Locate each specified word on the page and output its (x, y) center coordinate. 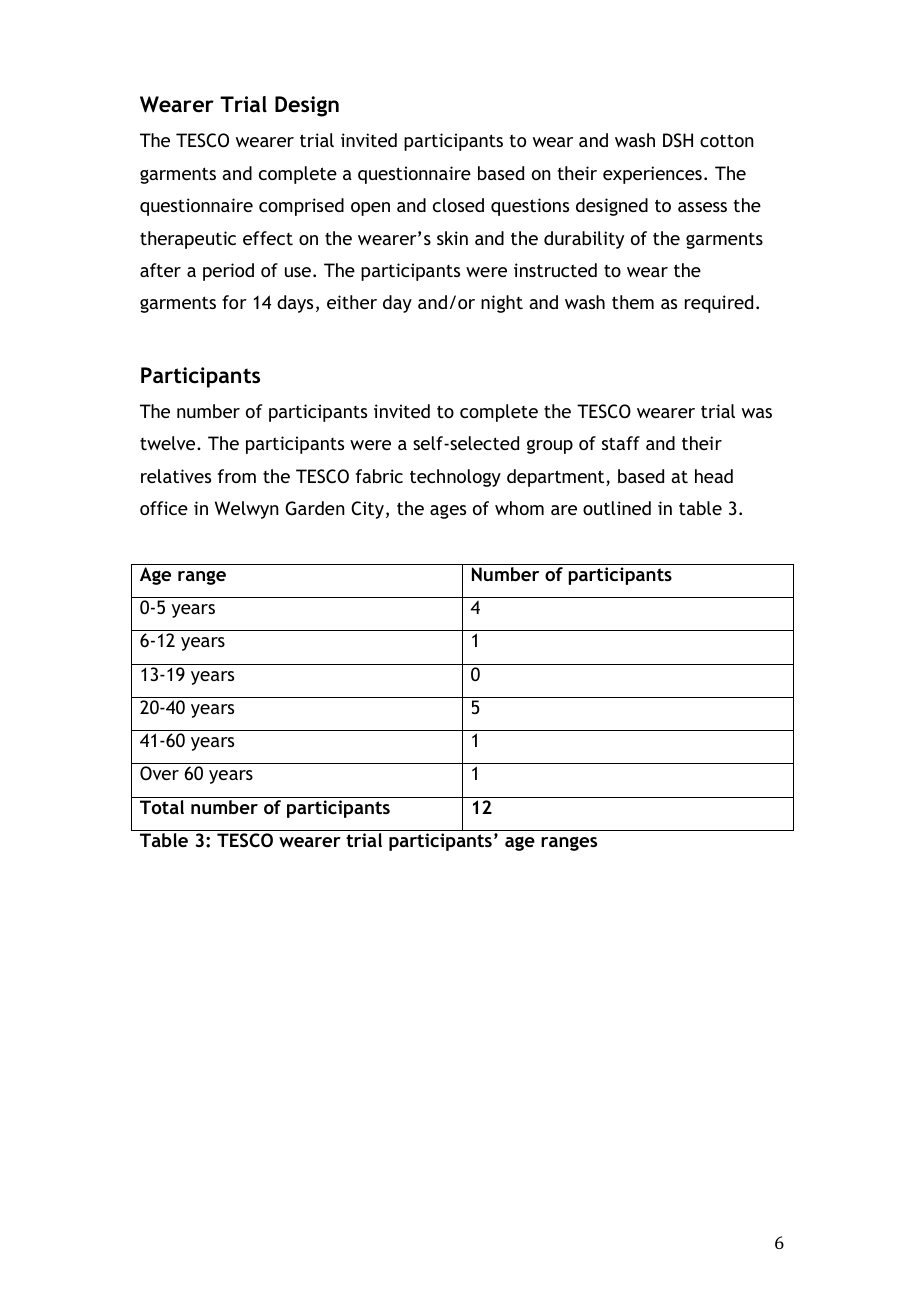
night (502, 304)
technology (455, 478)
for (234, 302)
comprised (301, 207)
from (237, 476)
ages (448, 512)
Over (159, 773)
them (633, 302)
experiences (652, 175)
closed (458, 205)
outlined (617, 508)
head (714, 476)
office (164, 508)
